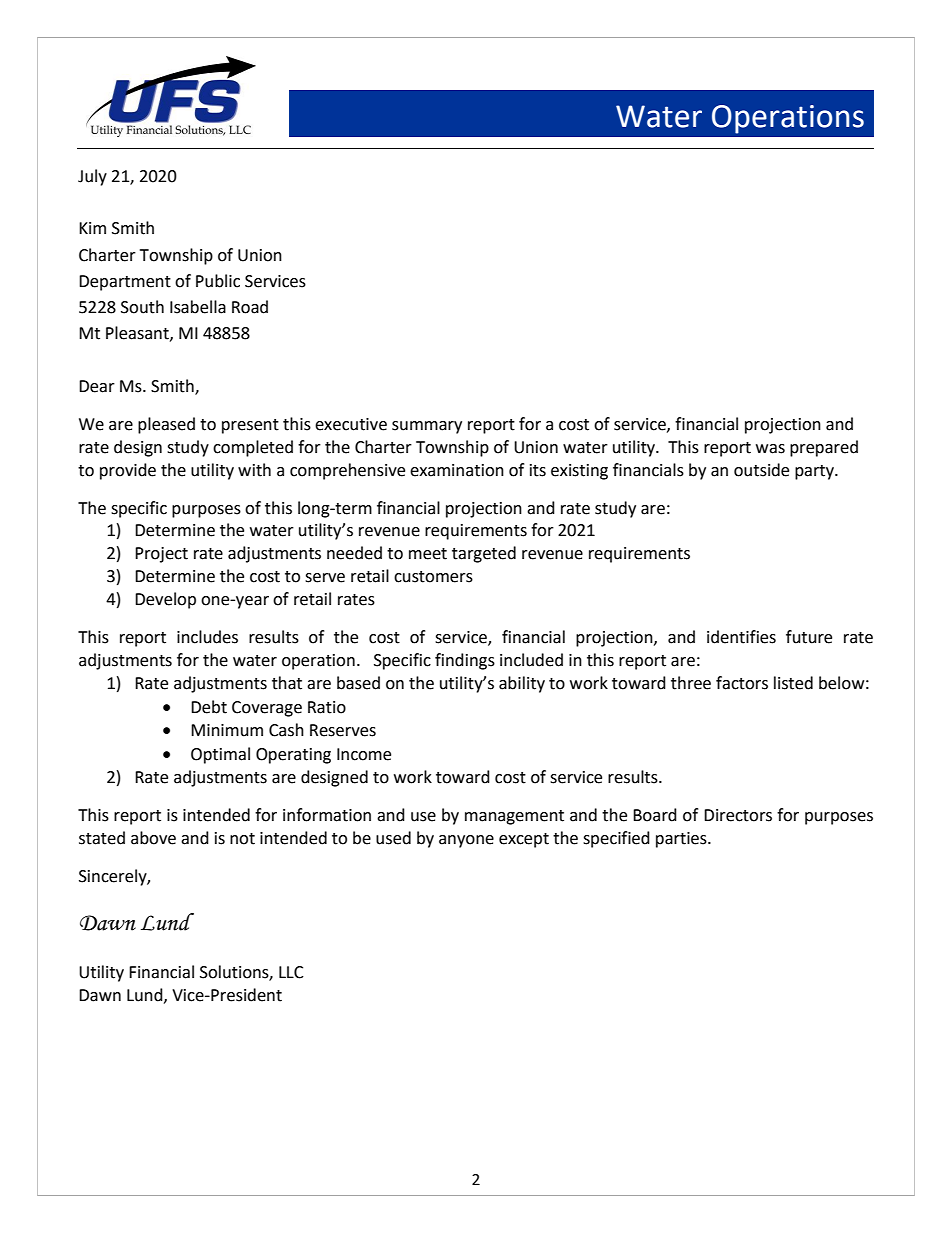 This image has height=1233, width=952. What do you see at coordinates (291, 972) in the image?
I see `LLC` at bounding box center [291, 972].
